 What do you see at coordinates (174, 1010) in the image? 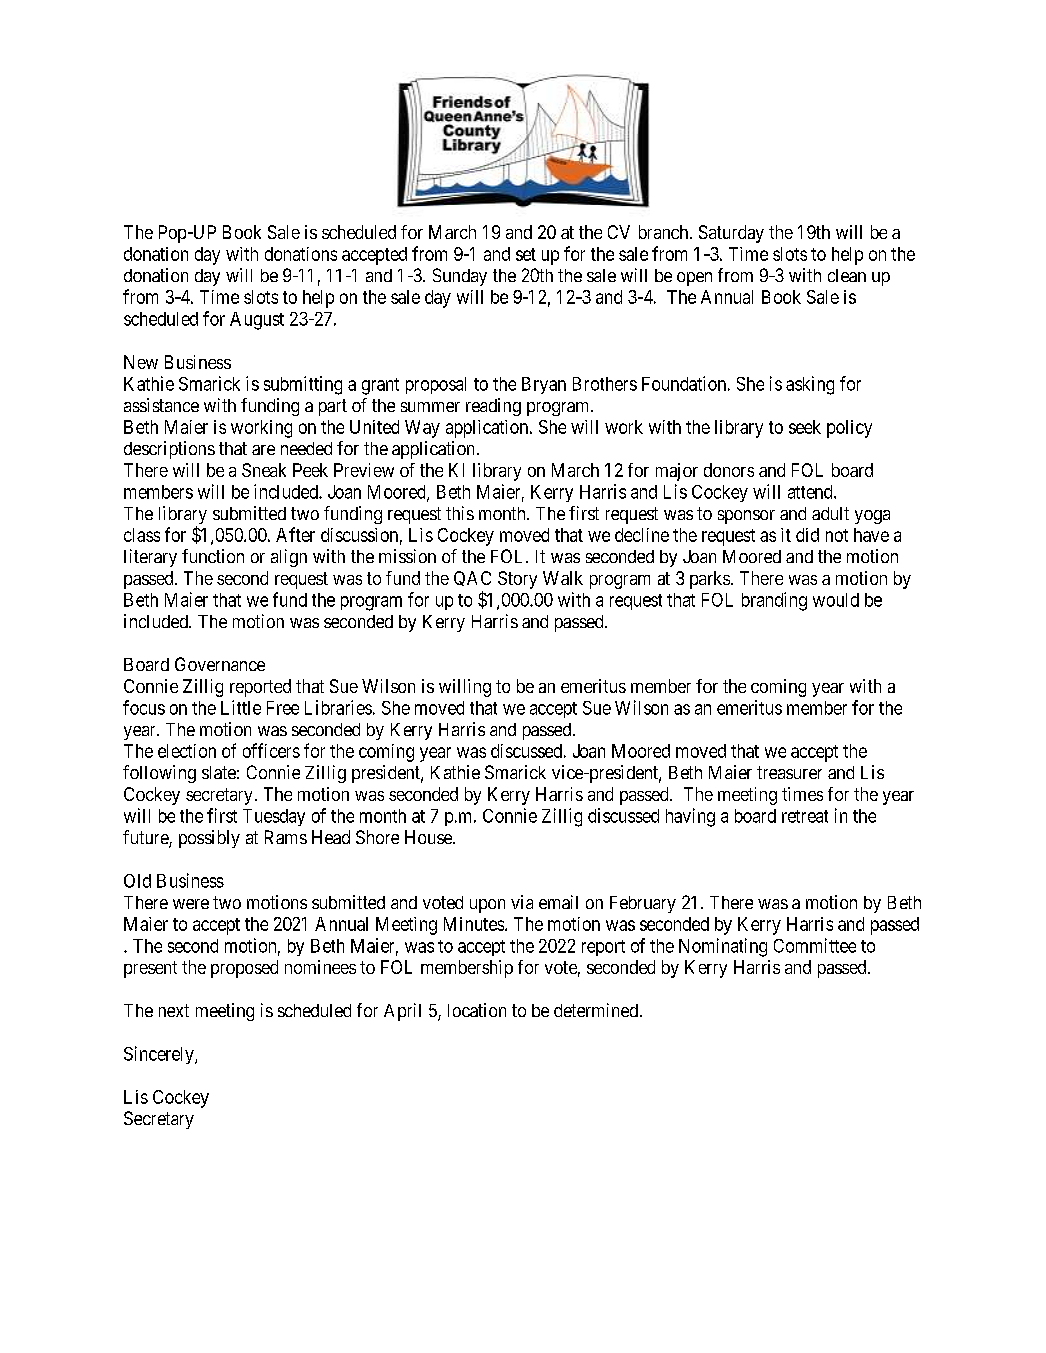
I see `next` at bounding box center [174, 1010].
